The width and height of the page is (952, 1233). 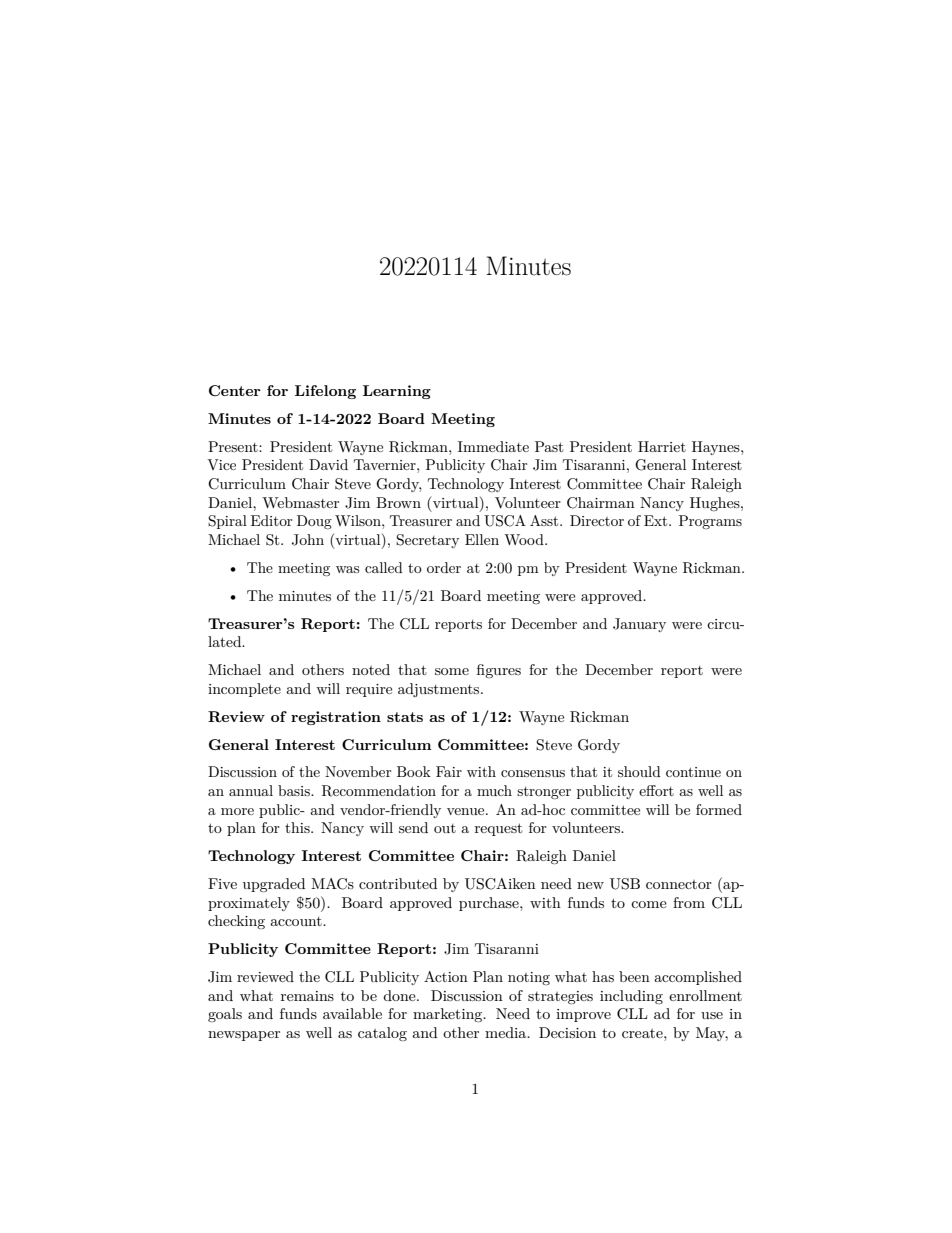 I want to click on Harriet, so click(x=662, y=446).
